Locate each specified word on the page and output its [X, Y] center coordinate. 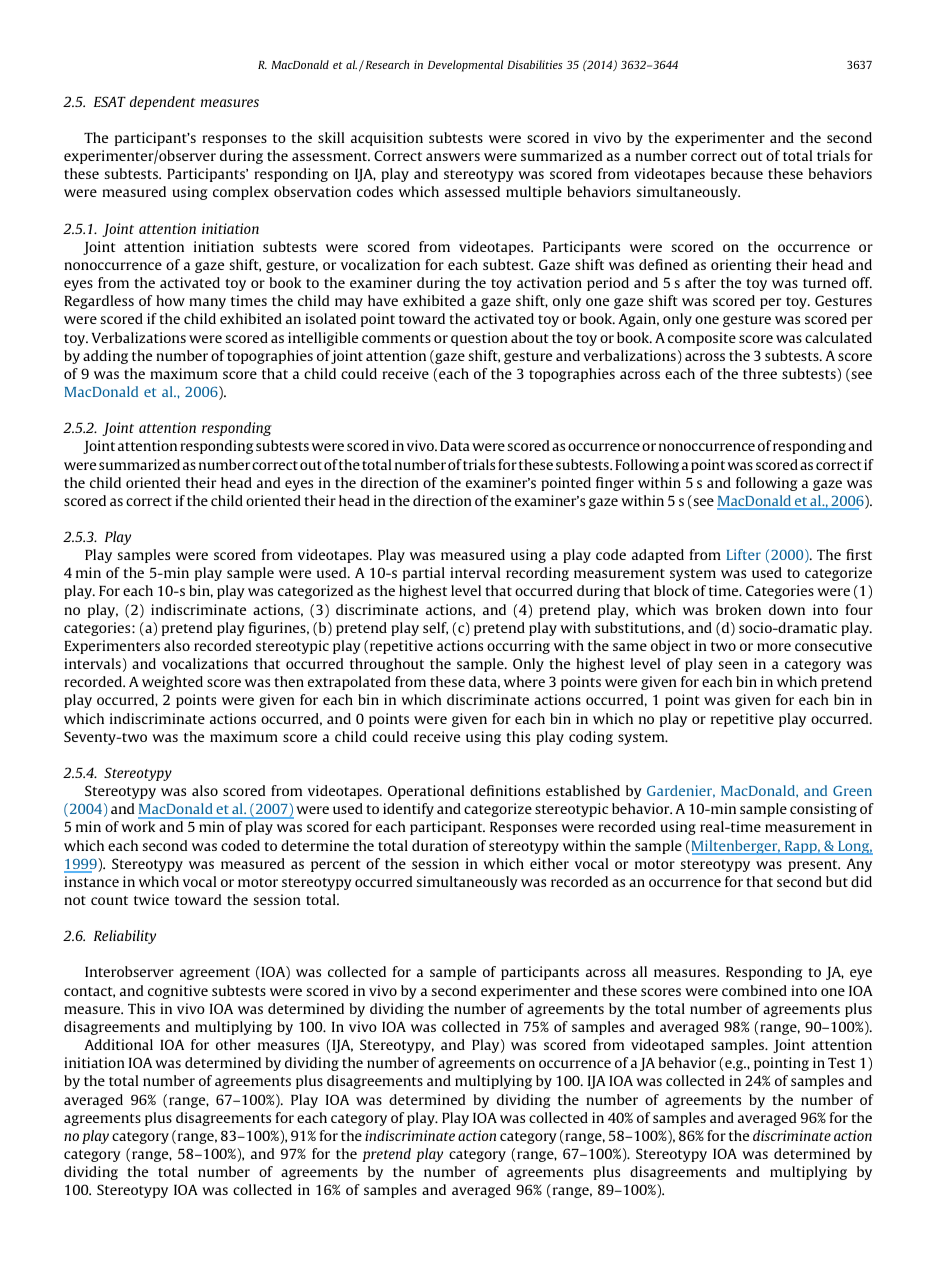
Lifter [744, 554]
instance [91, 881]
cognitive [178, 992]
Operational [426, 792]
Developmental [465, 66]
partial [424, 574]
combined [754, 990]
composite [702, 339]
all [639, 971]
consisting [823, 810]
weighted [172, 683]
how [170, 300]
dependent [162, 103]
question [479, 339]
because [737, 173]
